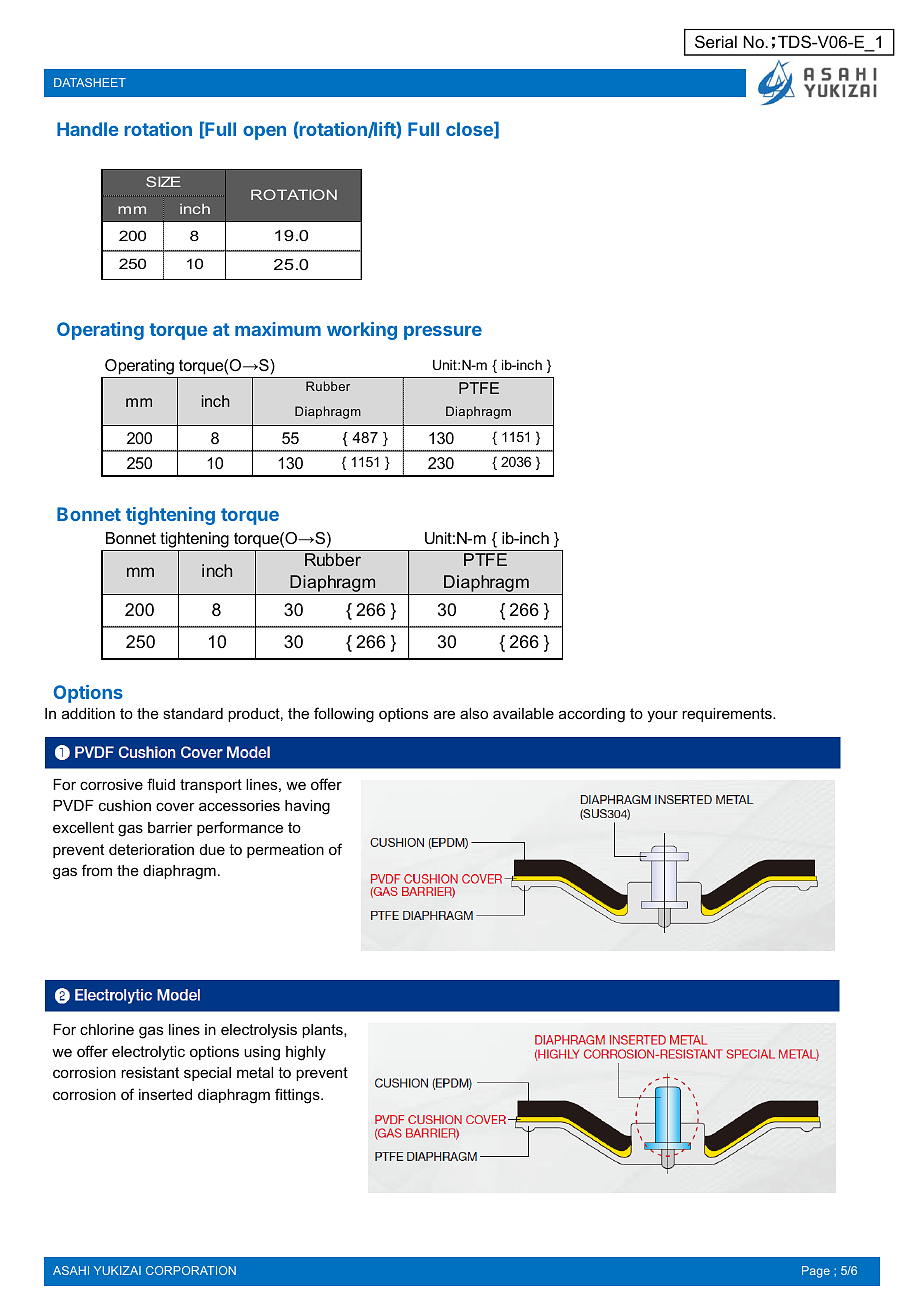 The height and width of the screenshot is (1308, 924). I want to click on DATASHEET, so click(90, 82).
